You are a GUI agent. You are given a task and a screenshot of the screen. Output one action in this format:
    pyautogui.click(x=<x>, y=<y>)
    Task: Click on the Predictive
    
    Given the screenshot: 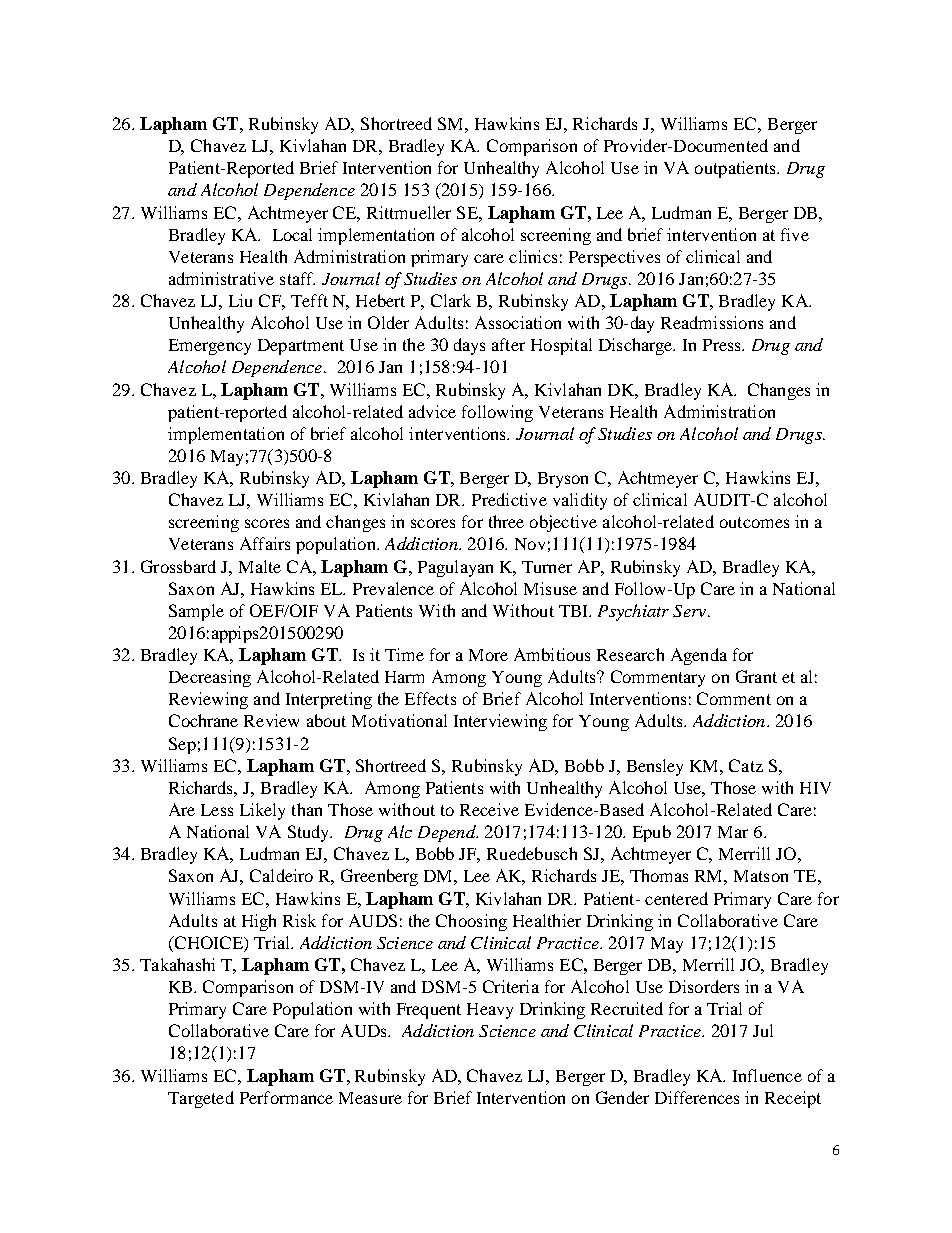 What is the action you would take?
    pyautogui.click(x=509, y=499)
